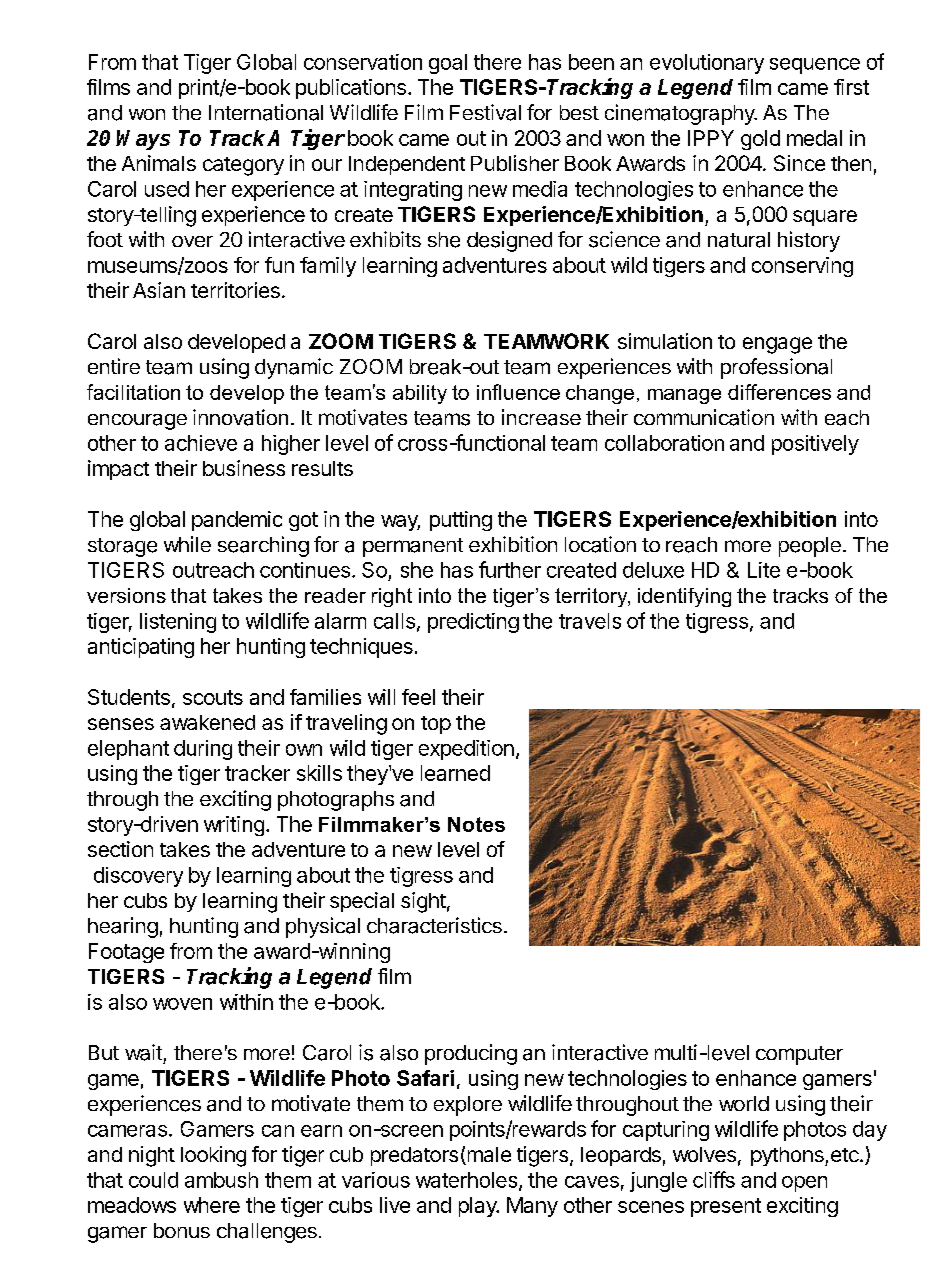  What do you see at coordinates (473, 623) in the screenshot?
I see `predicting` at bounding box center [473, 623].
